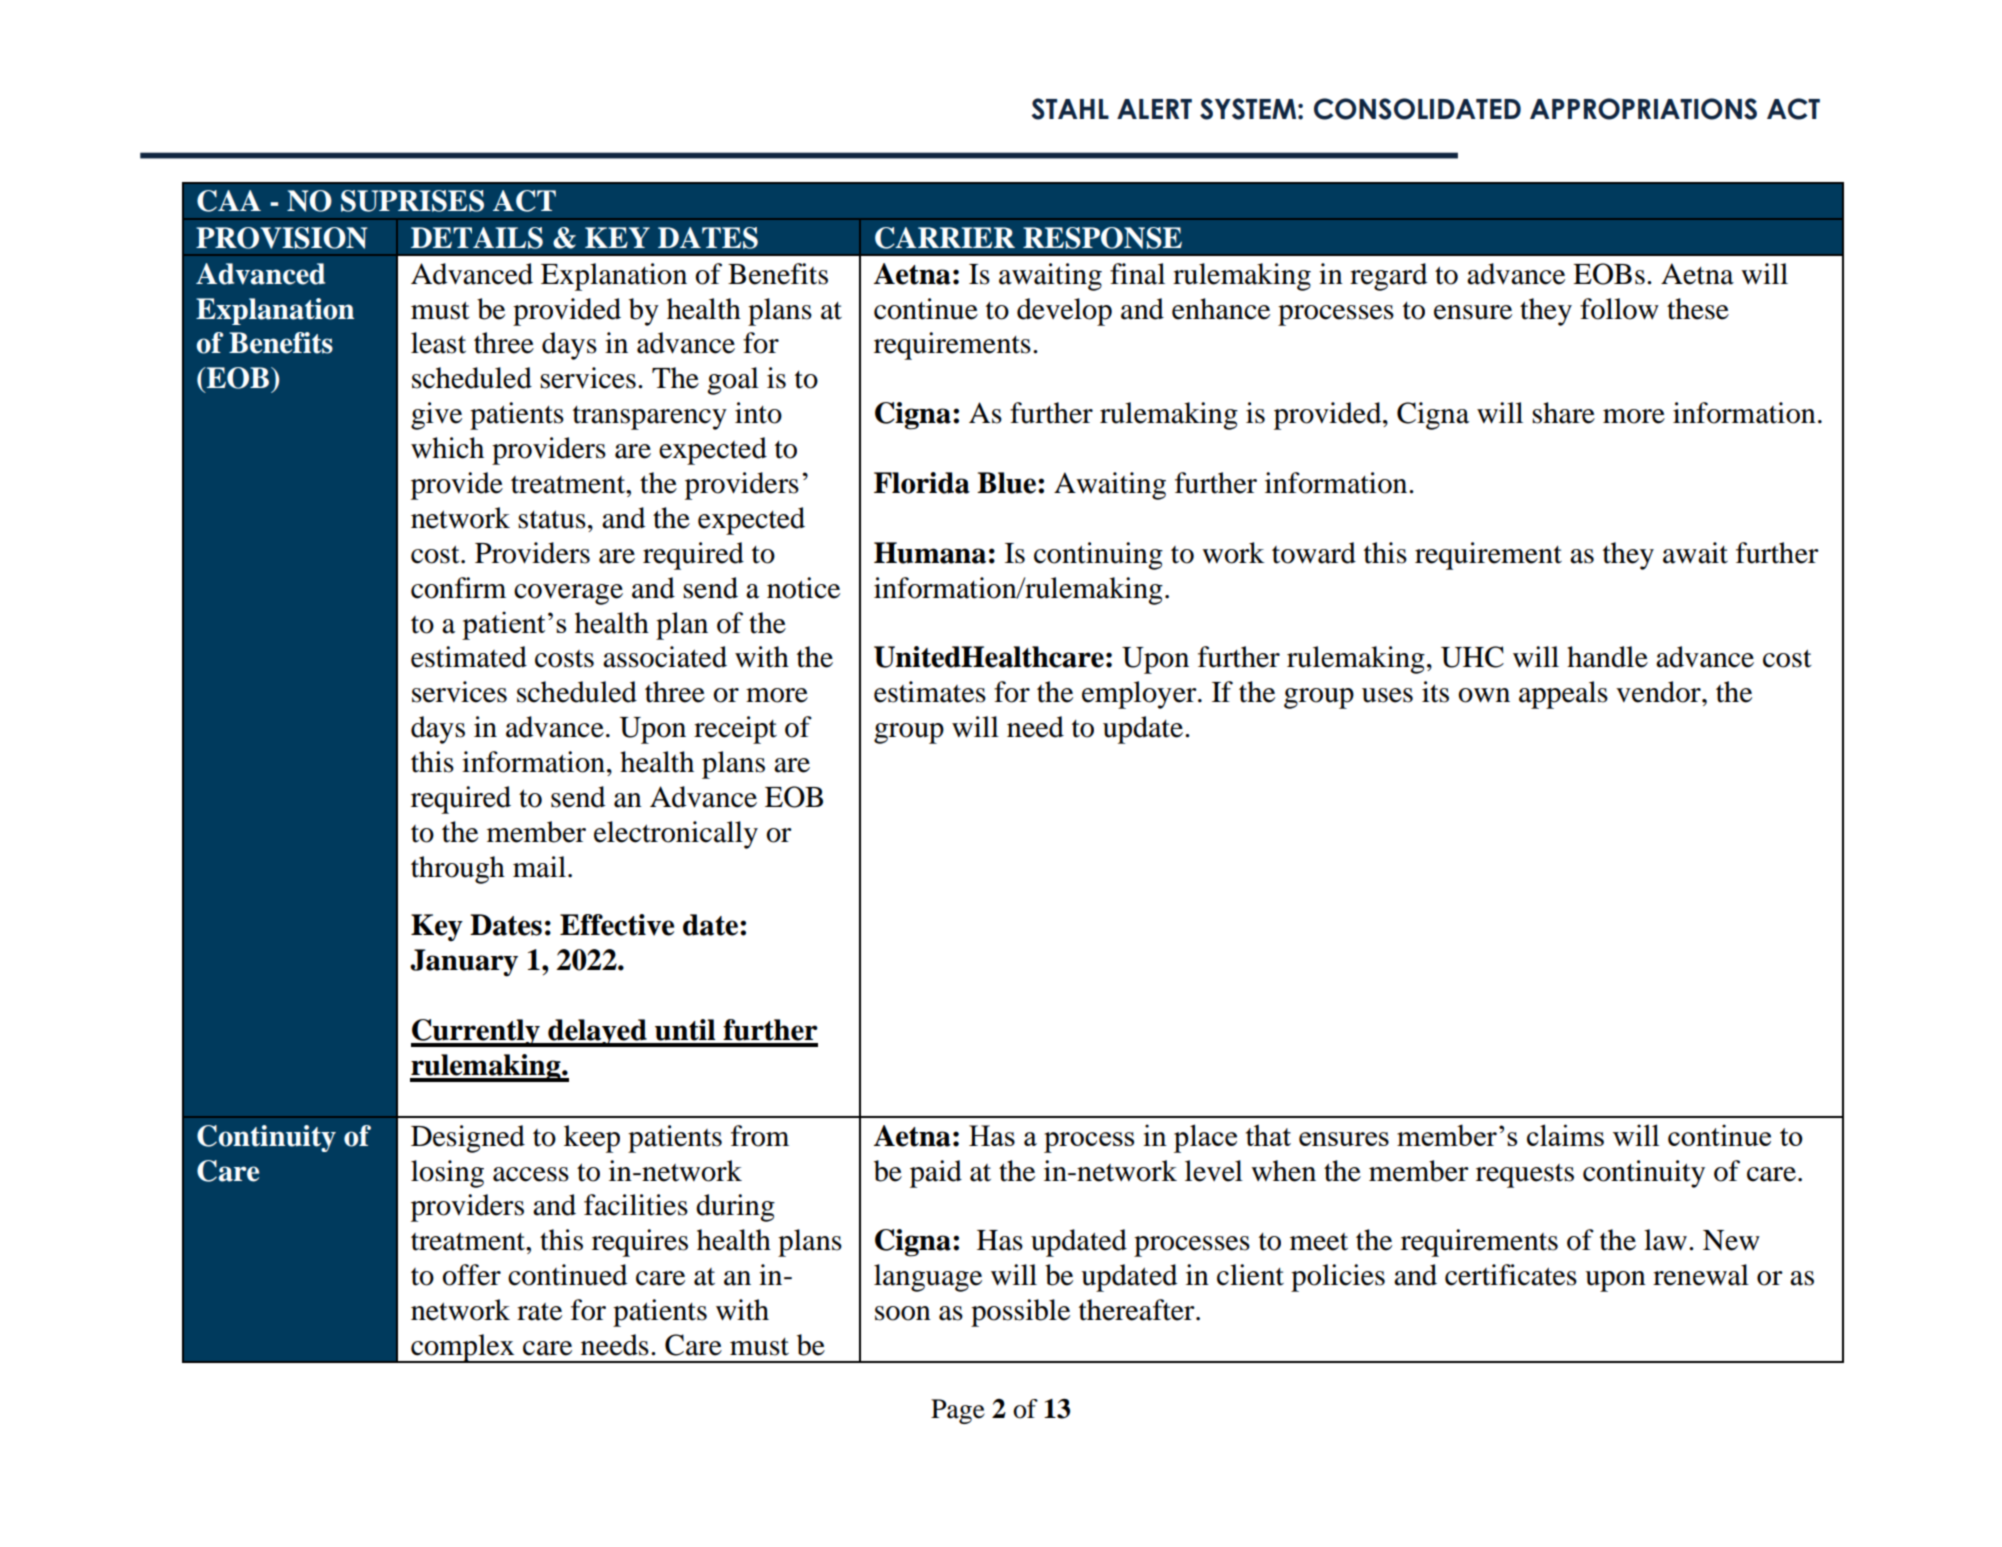 The width and height of the document is (2002, 1547). Describe the element at coordinates (1314, 553) in the document. I see `toward` at that location.
